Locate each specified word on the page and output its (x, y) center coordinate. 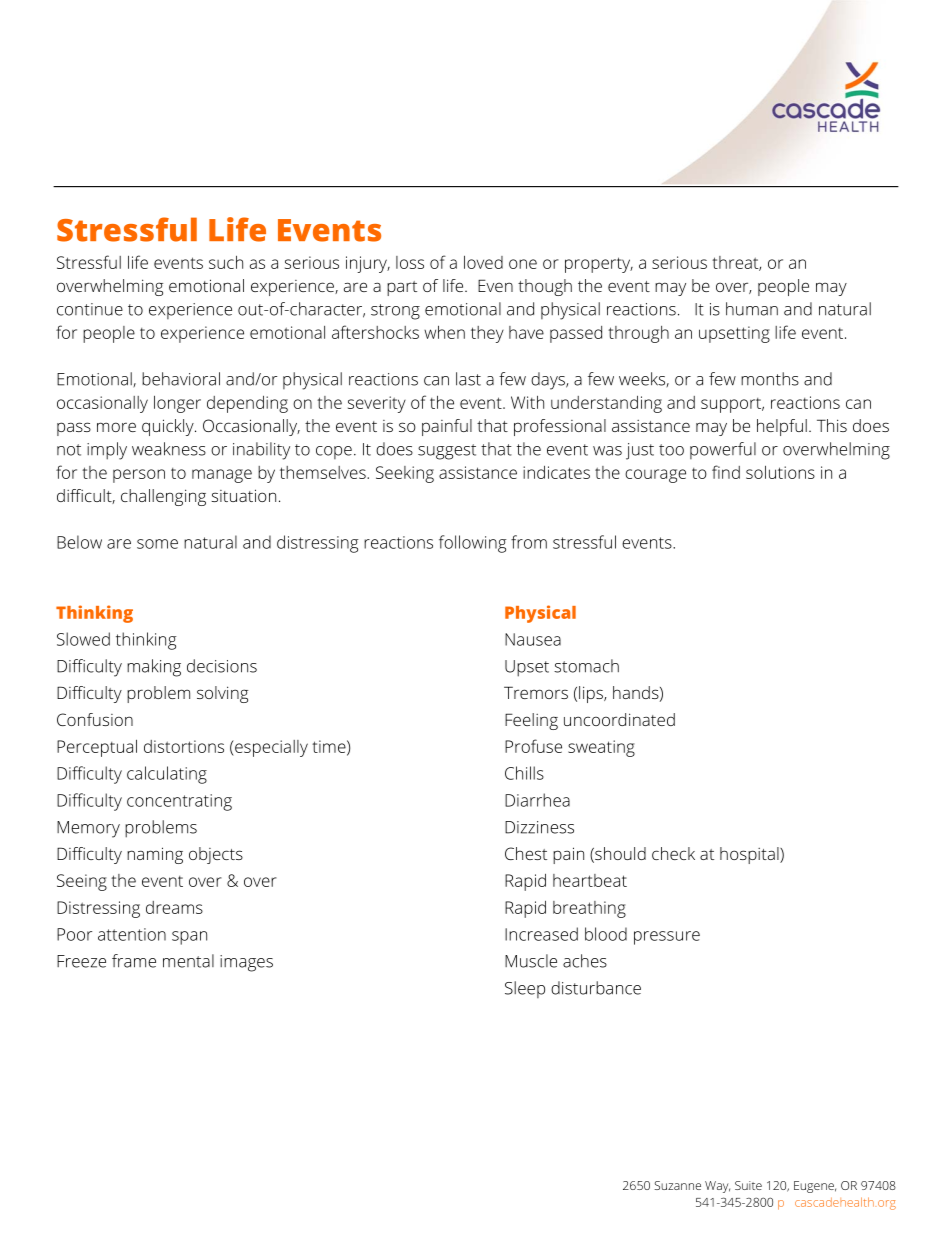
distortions (184, 746)
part (402, 288)
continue (90, 309)
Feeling (531, 721)
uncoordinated (619, 719)
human (752, 309)
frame (134, 961)
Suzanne (677, 1185)
